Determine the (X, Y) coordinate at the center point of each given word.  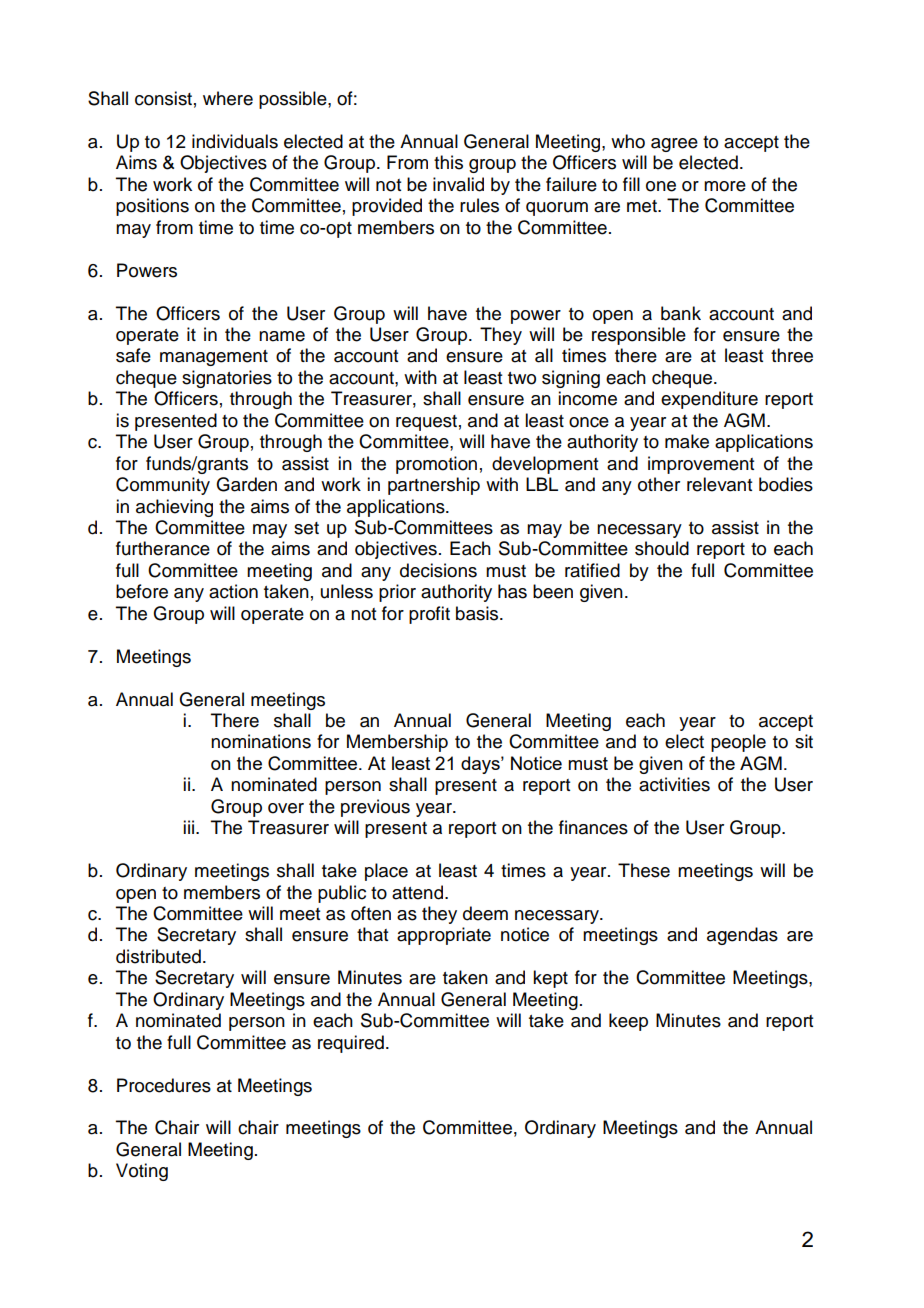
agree (674, 145)
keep (628, 1022)
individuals (235, 141)
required (351, 1044)
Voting (142, 1172)
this (448, 162)
